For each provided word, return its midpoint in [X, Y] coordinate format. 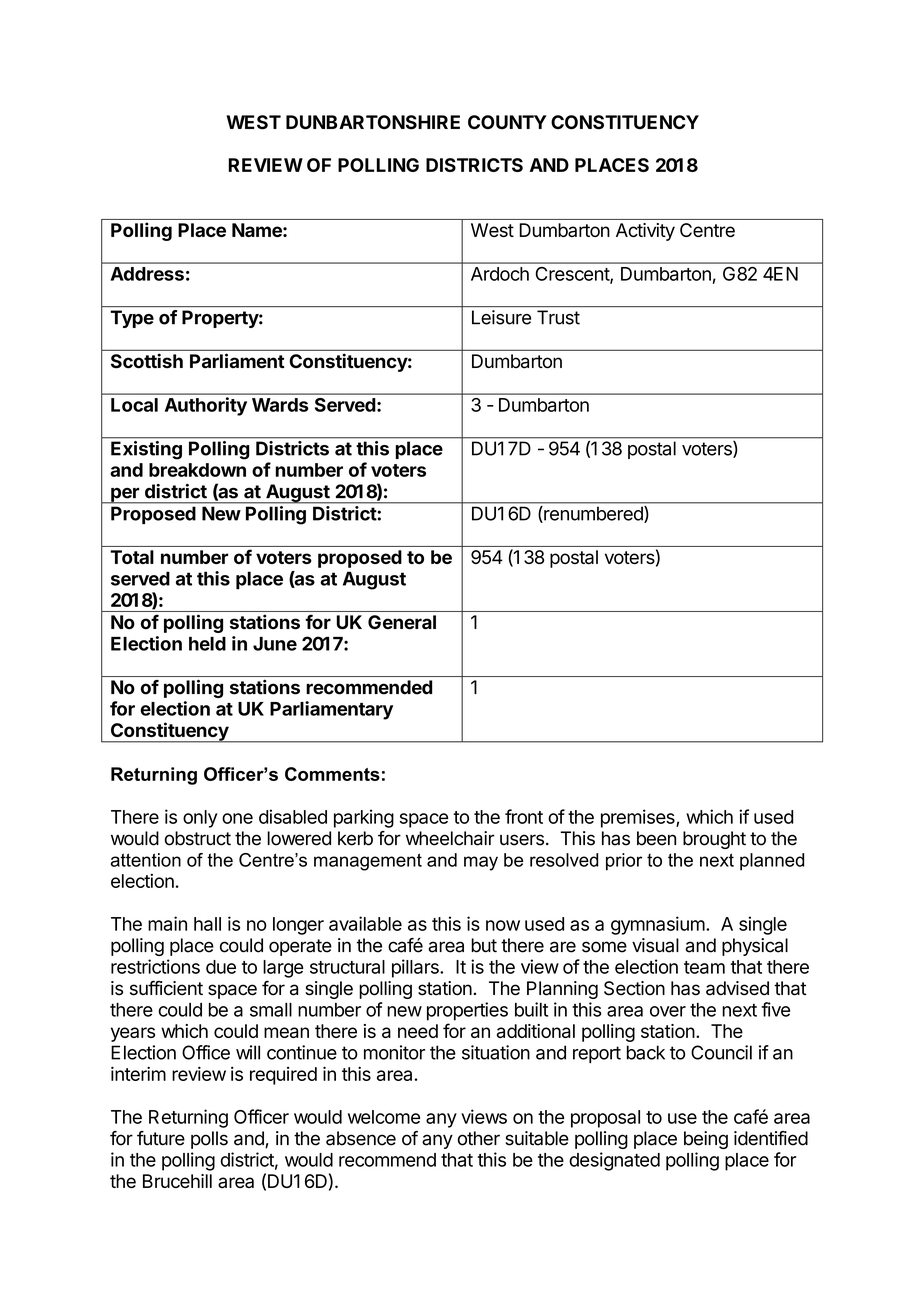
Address [147, 274]
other [479, 1138]
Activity [645, 232]
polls [209, 1140]
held [207, 644]
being [706, 1140]
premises [639, 818]
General [402, 622]
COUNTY [507, 122]
